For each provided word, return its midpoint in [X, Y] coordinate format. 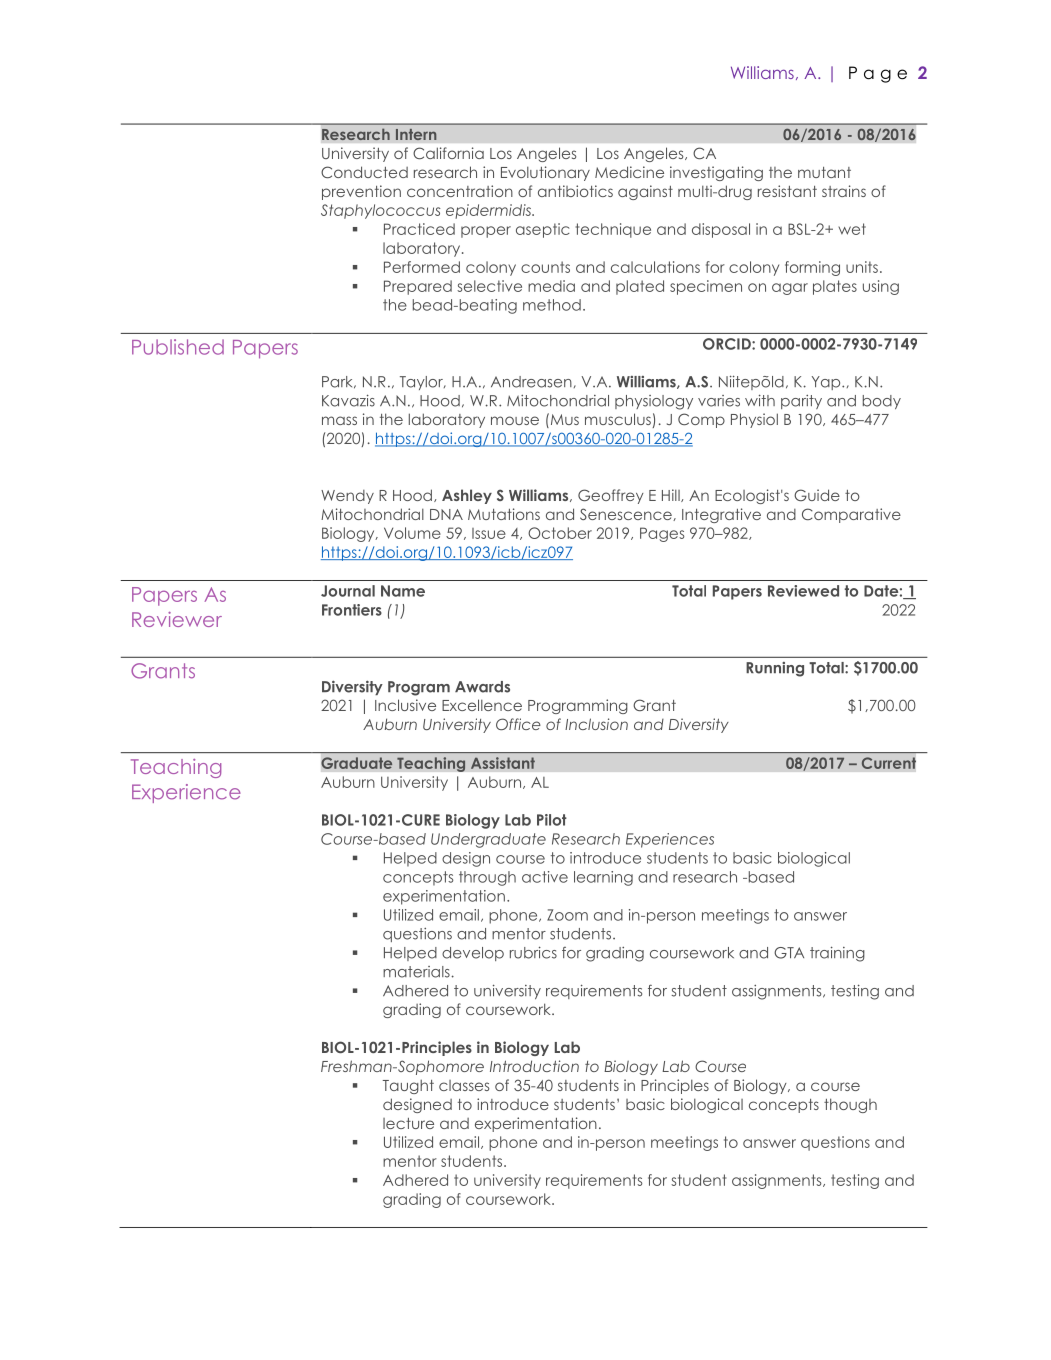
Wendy [347, 497]
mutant [824, 172]
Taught [408, 1086]
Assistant [503, 763]
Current [888, 763]
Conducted [364, 172]
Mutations [504, 514]
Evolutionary [545, 173]
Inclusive [405, 705]
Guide [817, 495]
